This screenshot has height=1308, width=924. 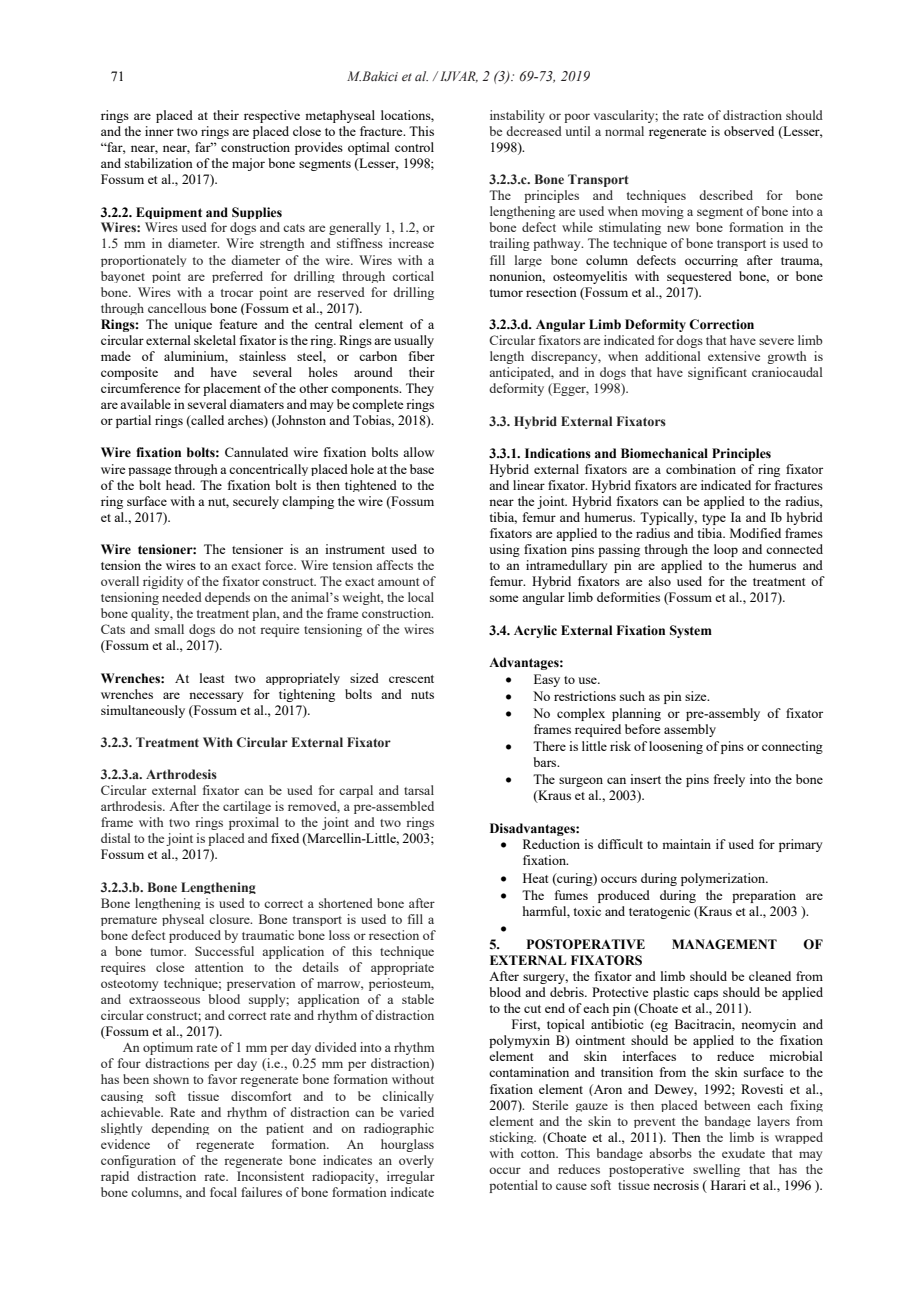 I want to click on stabilization, so click(x=159, y=163).
